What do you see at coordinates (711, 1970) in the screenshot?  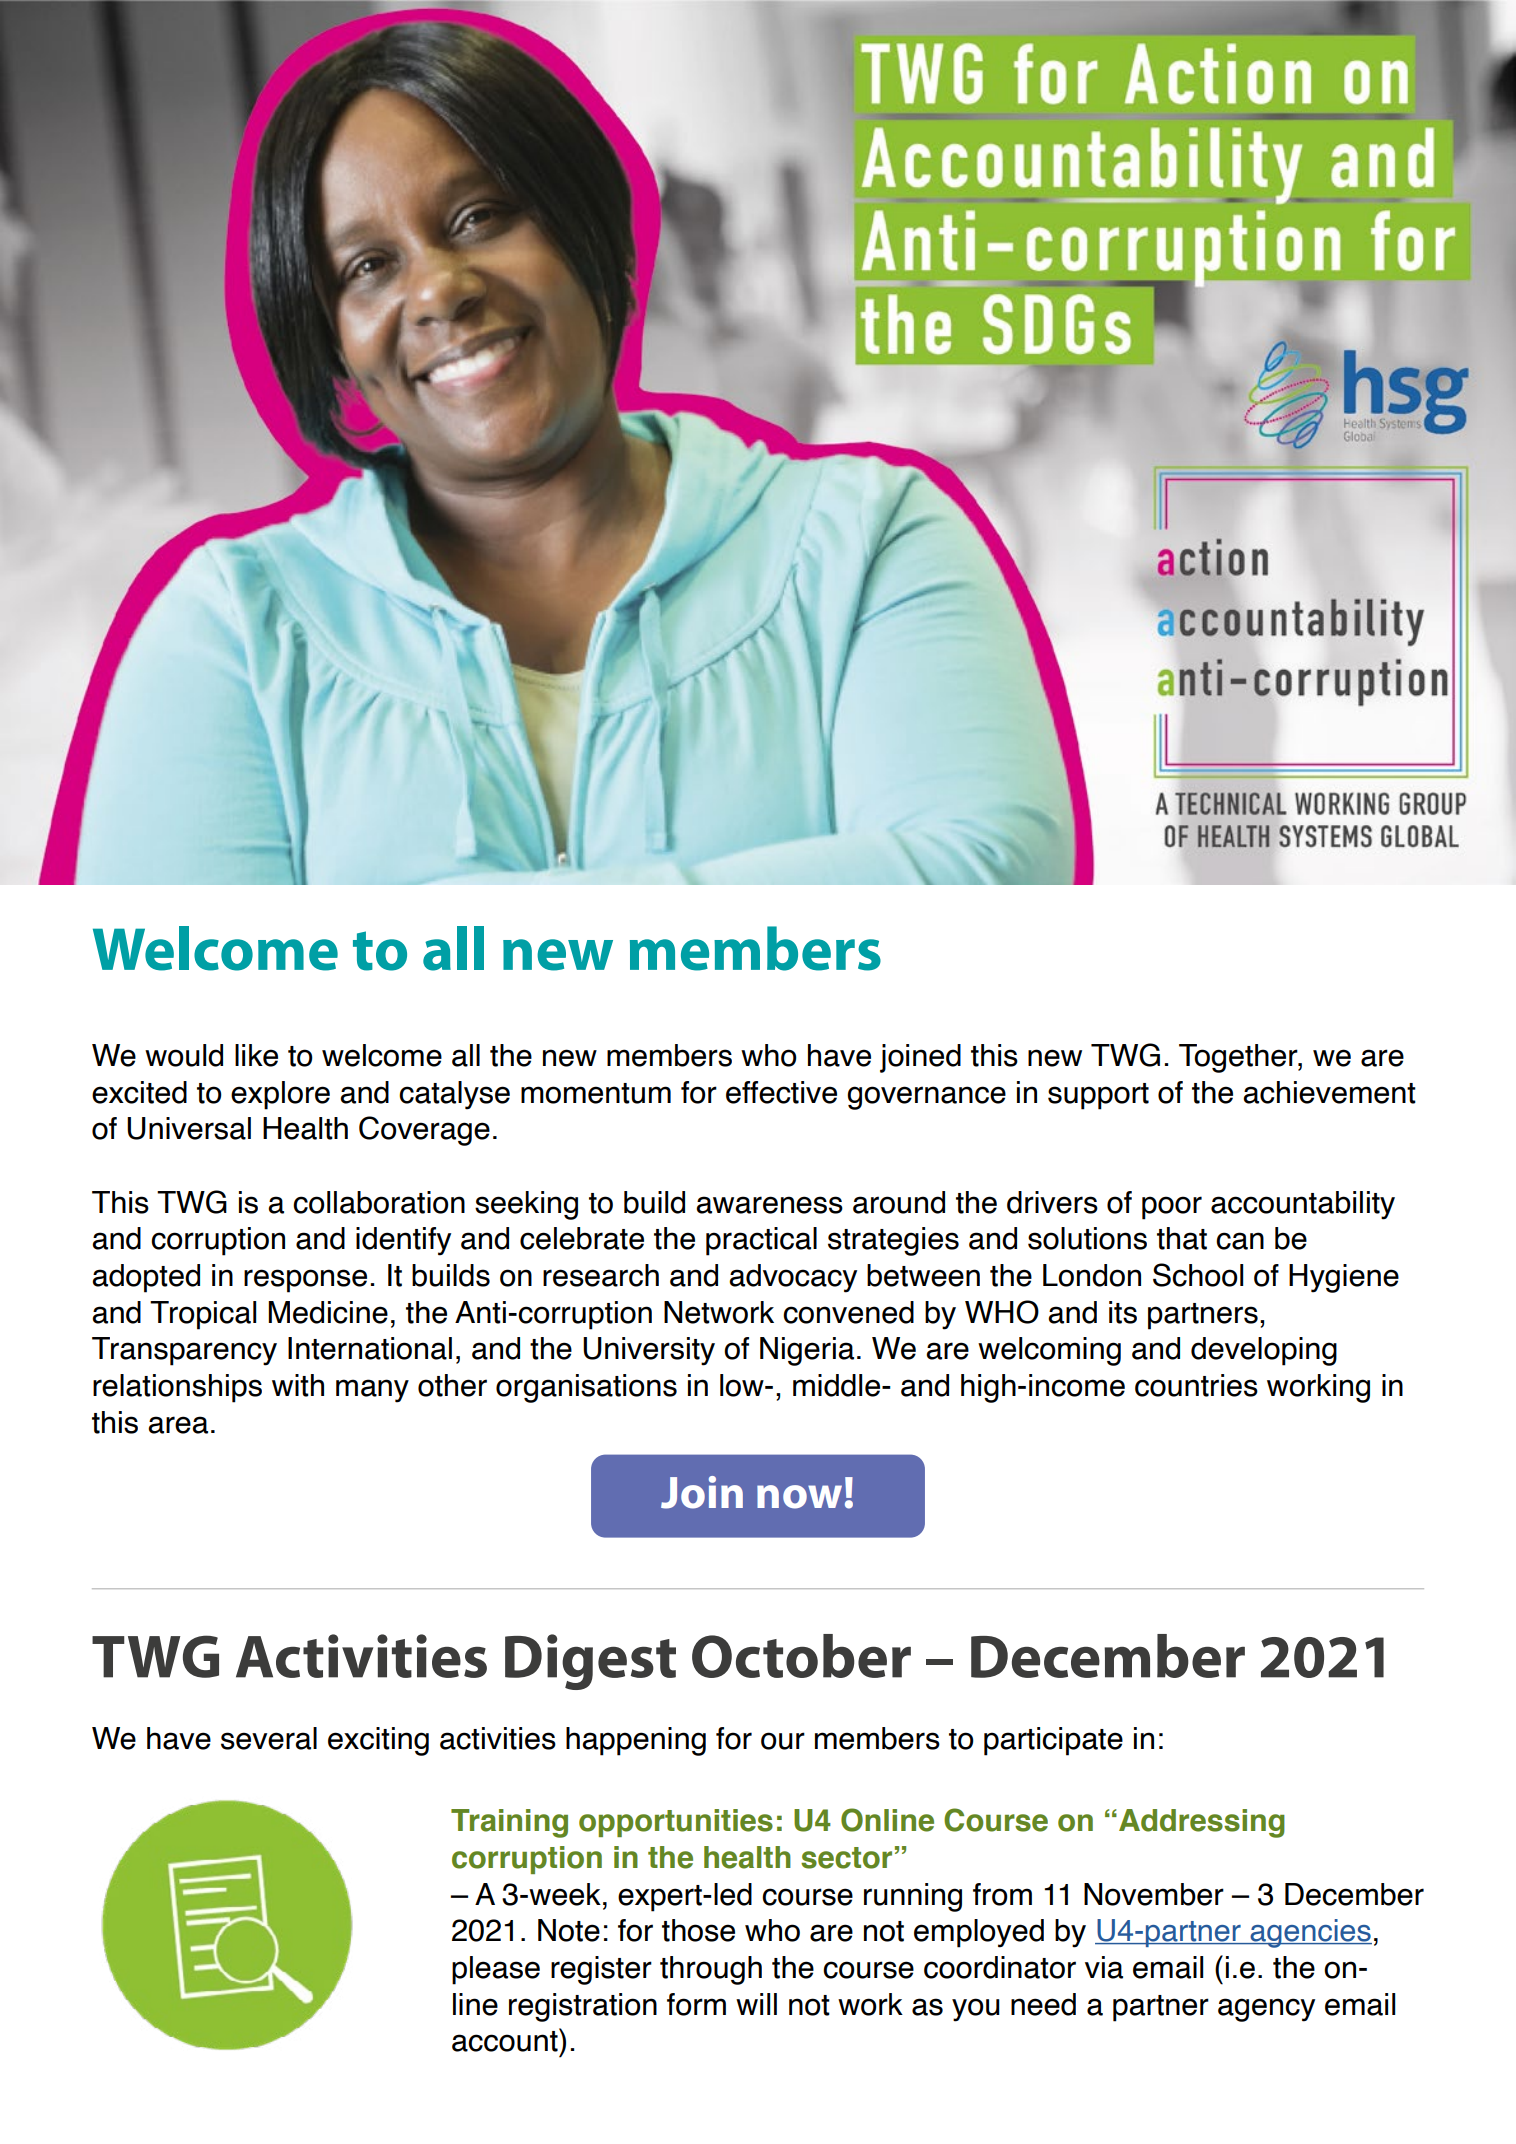 I see `through` at bounding box center [711, 1970].
